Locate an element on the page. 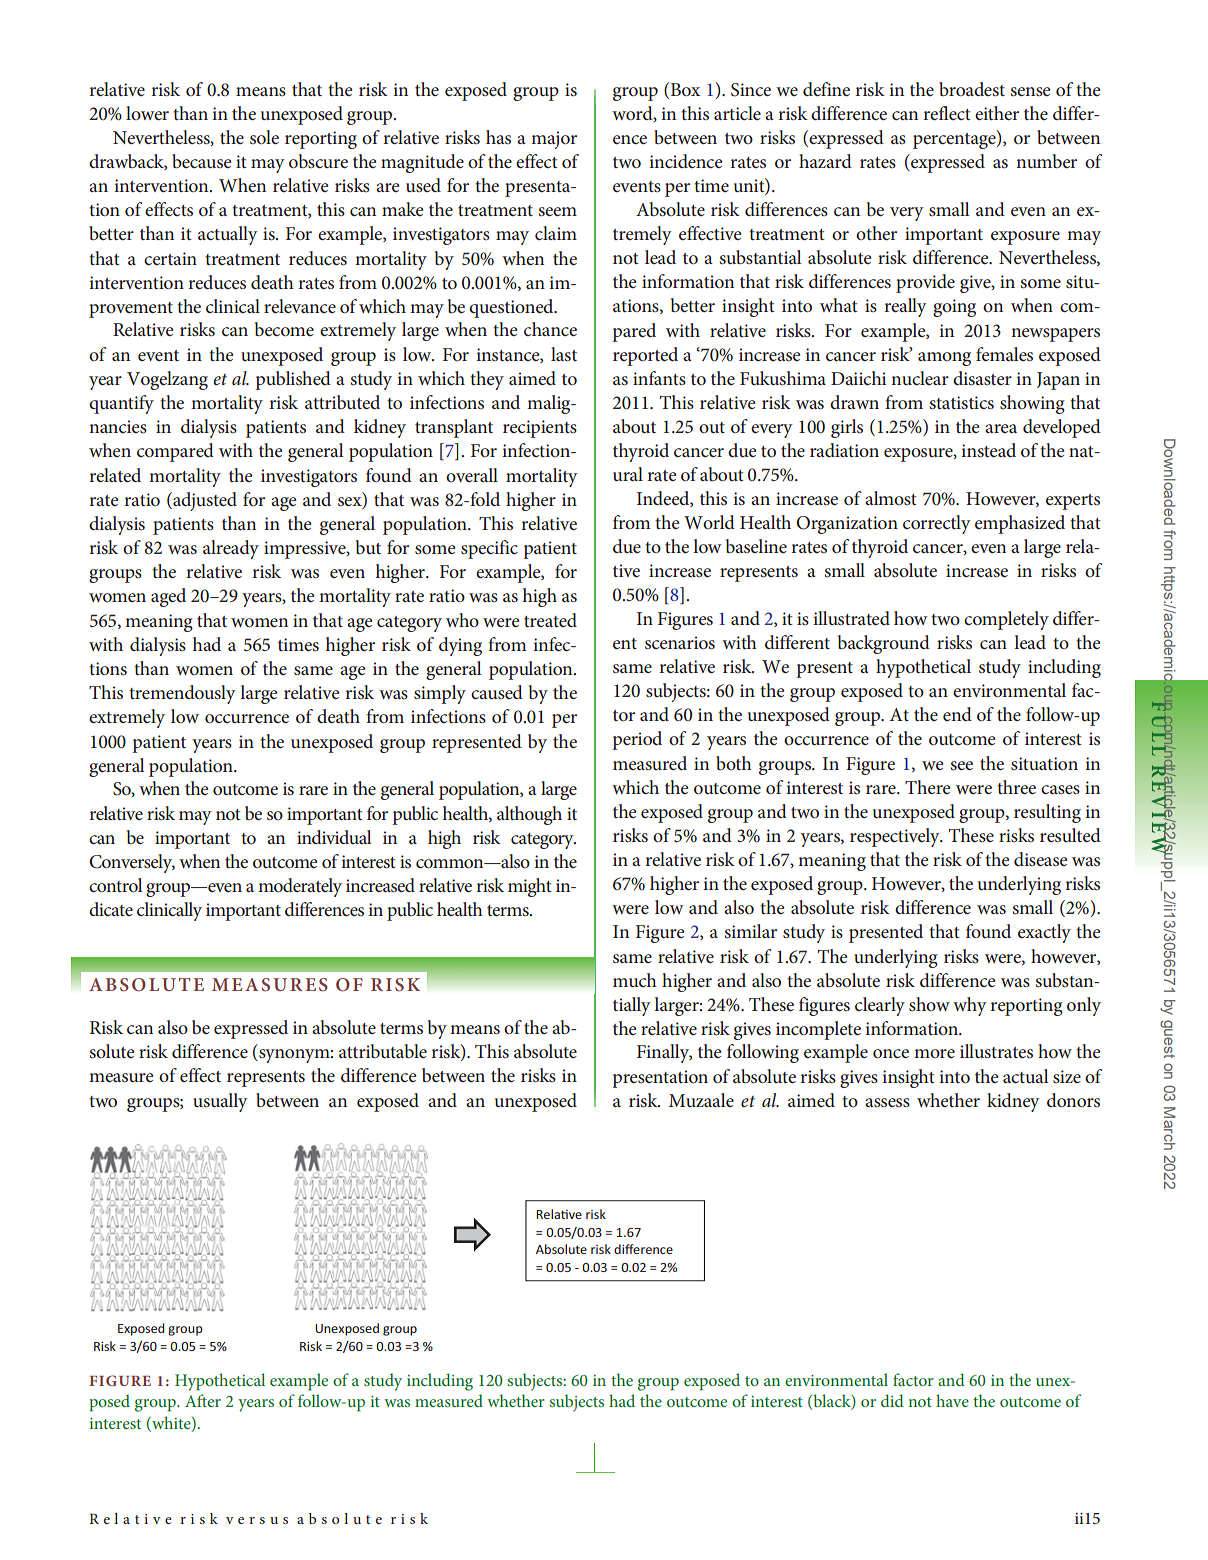 This image has height=1560, width=1208. sole is located at coordinates (264, 137).
